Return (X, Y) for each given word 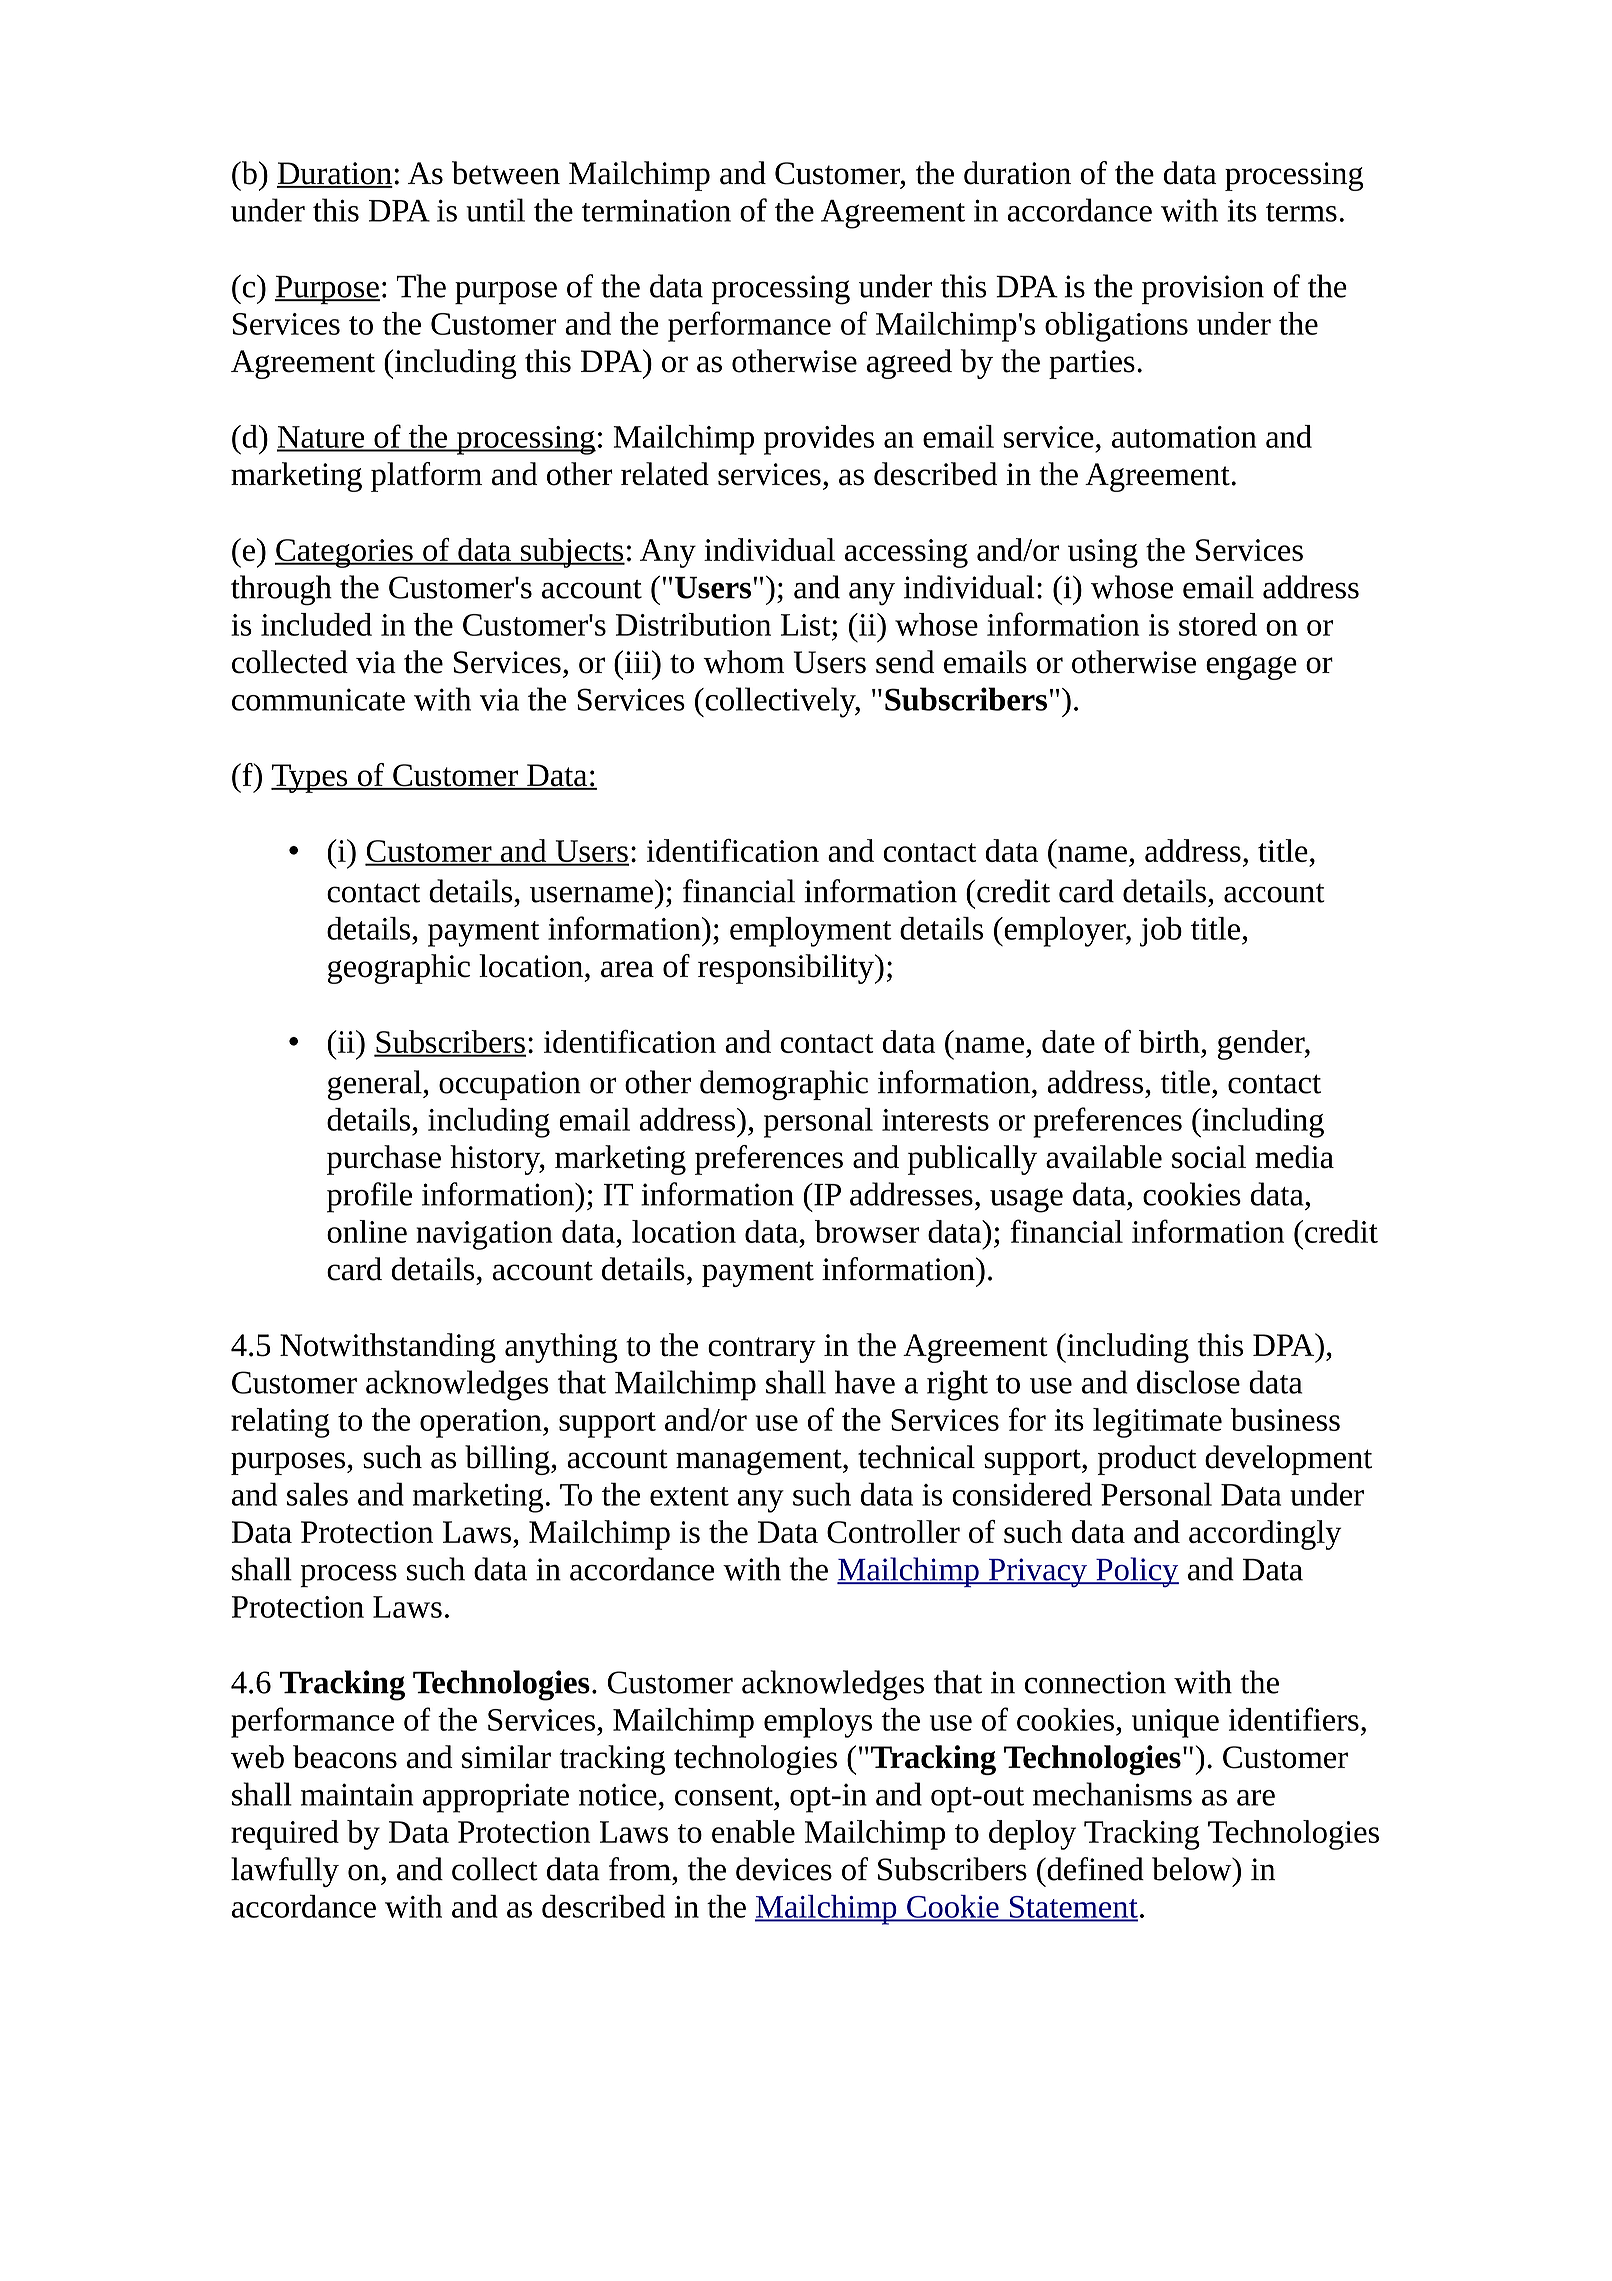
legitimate (1157, 1423)
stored (1218, 624)
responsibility (787, 969)
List (807, 625)
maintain (357, 1794)
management (760, 1462)
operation (482, 1423)
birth (1169, 1041)
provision (1203, 289)
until (495, 210)
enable (753, 1831)
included (316, 624)
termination (656, 210)
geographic (399, 969)
